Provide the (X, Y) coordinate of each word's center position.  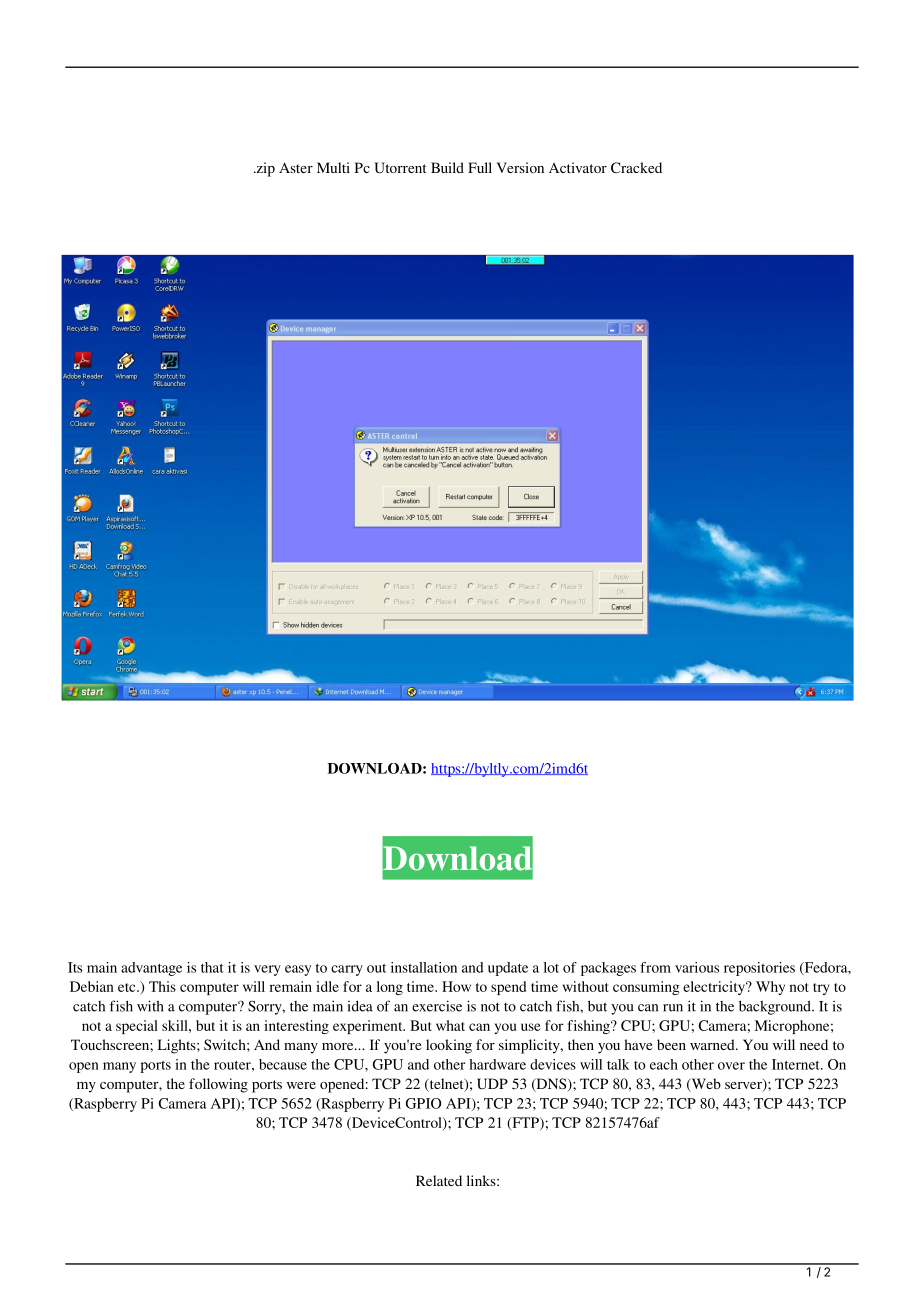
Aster (296, 167)
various (697, 967)
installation (424, 967)
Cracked (636, 167)
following (218, 1085)
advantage (151, 969)
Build (447, 167)
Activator (578, 167)
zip (264, 169)
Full (480, 167)
